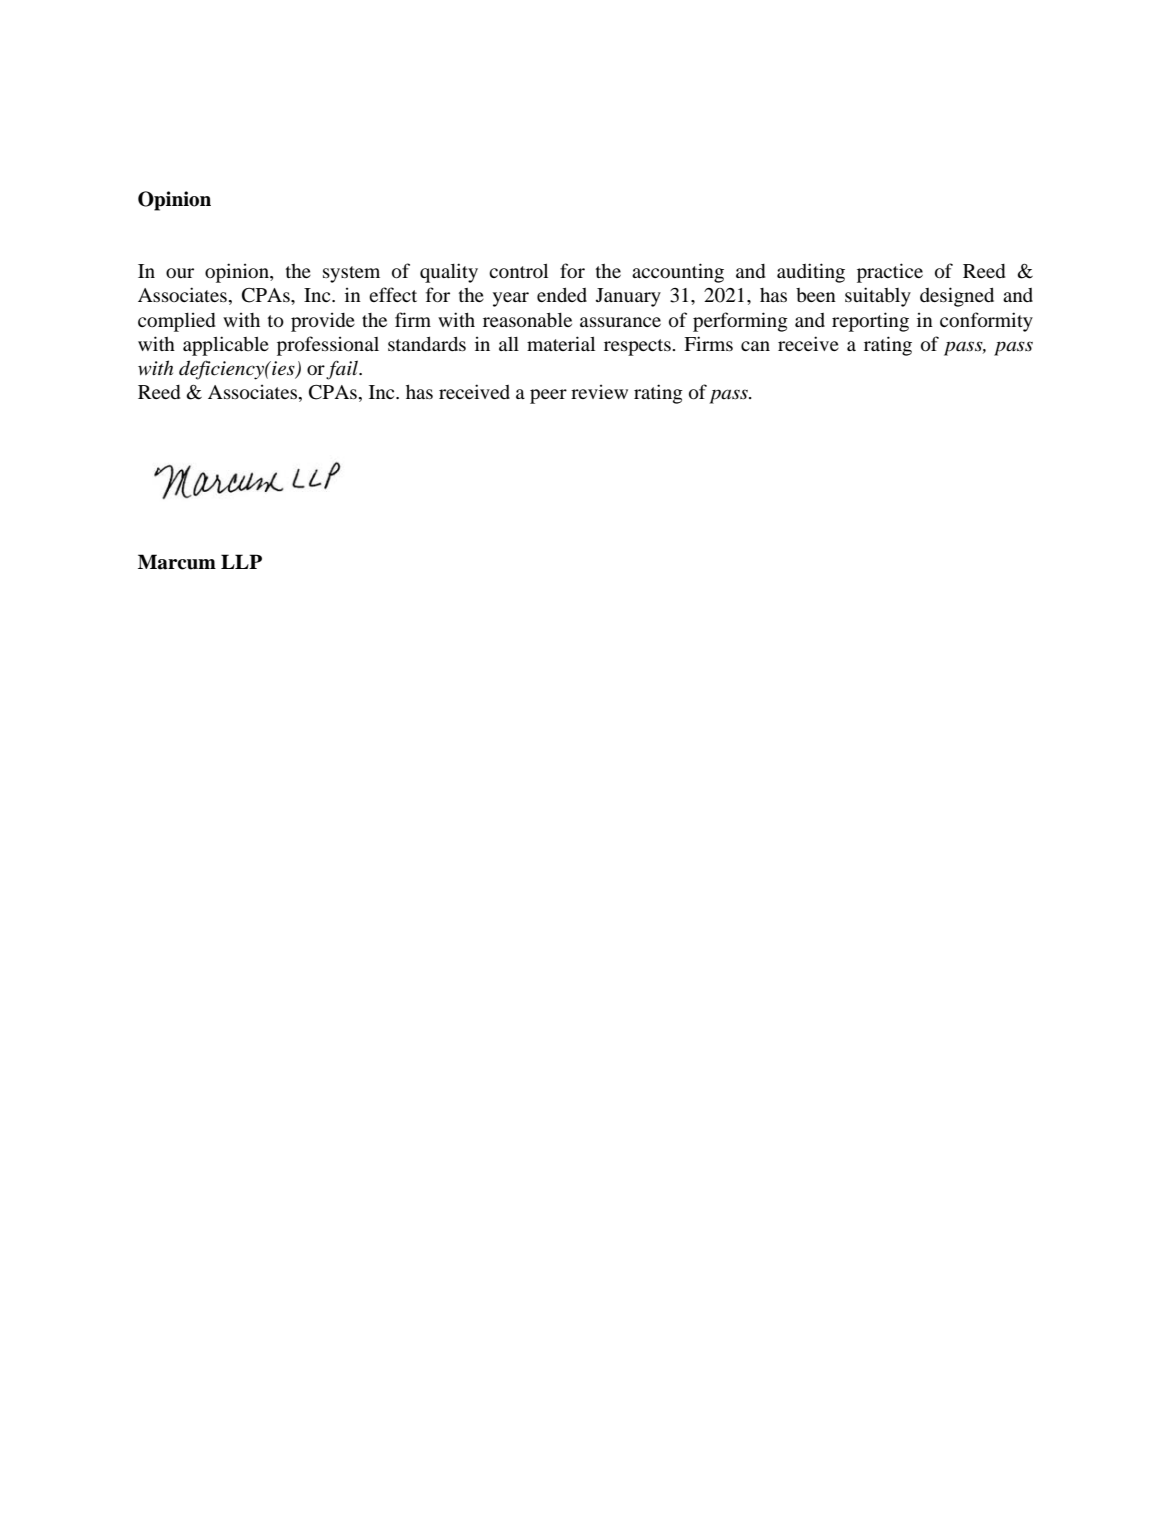  I want to click on control, so click(518, 270).
